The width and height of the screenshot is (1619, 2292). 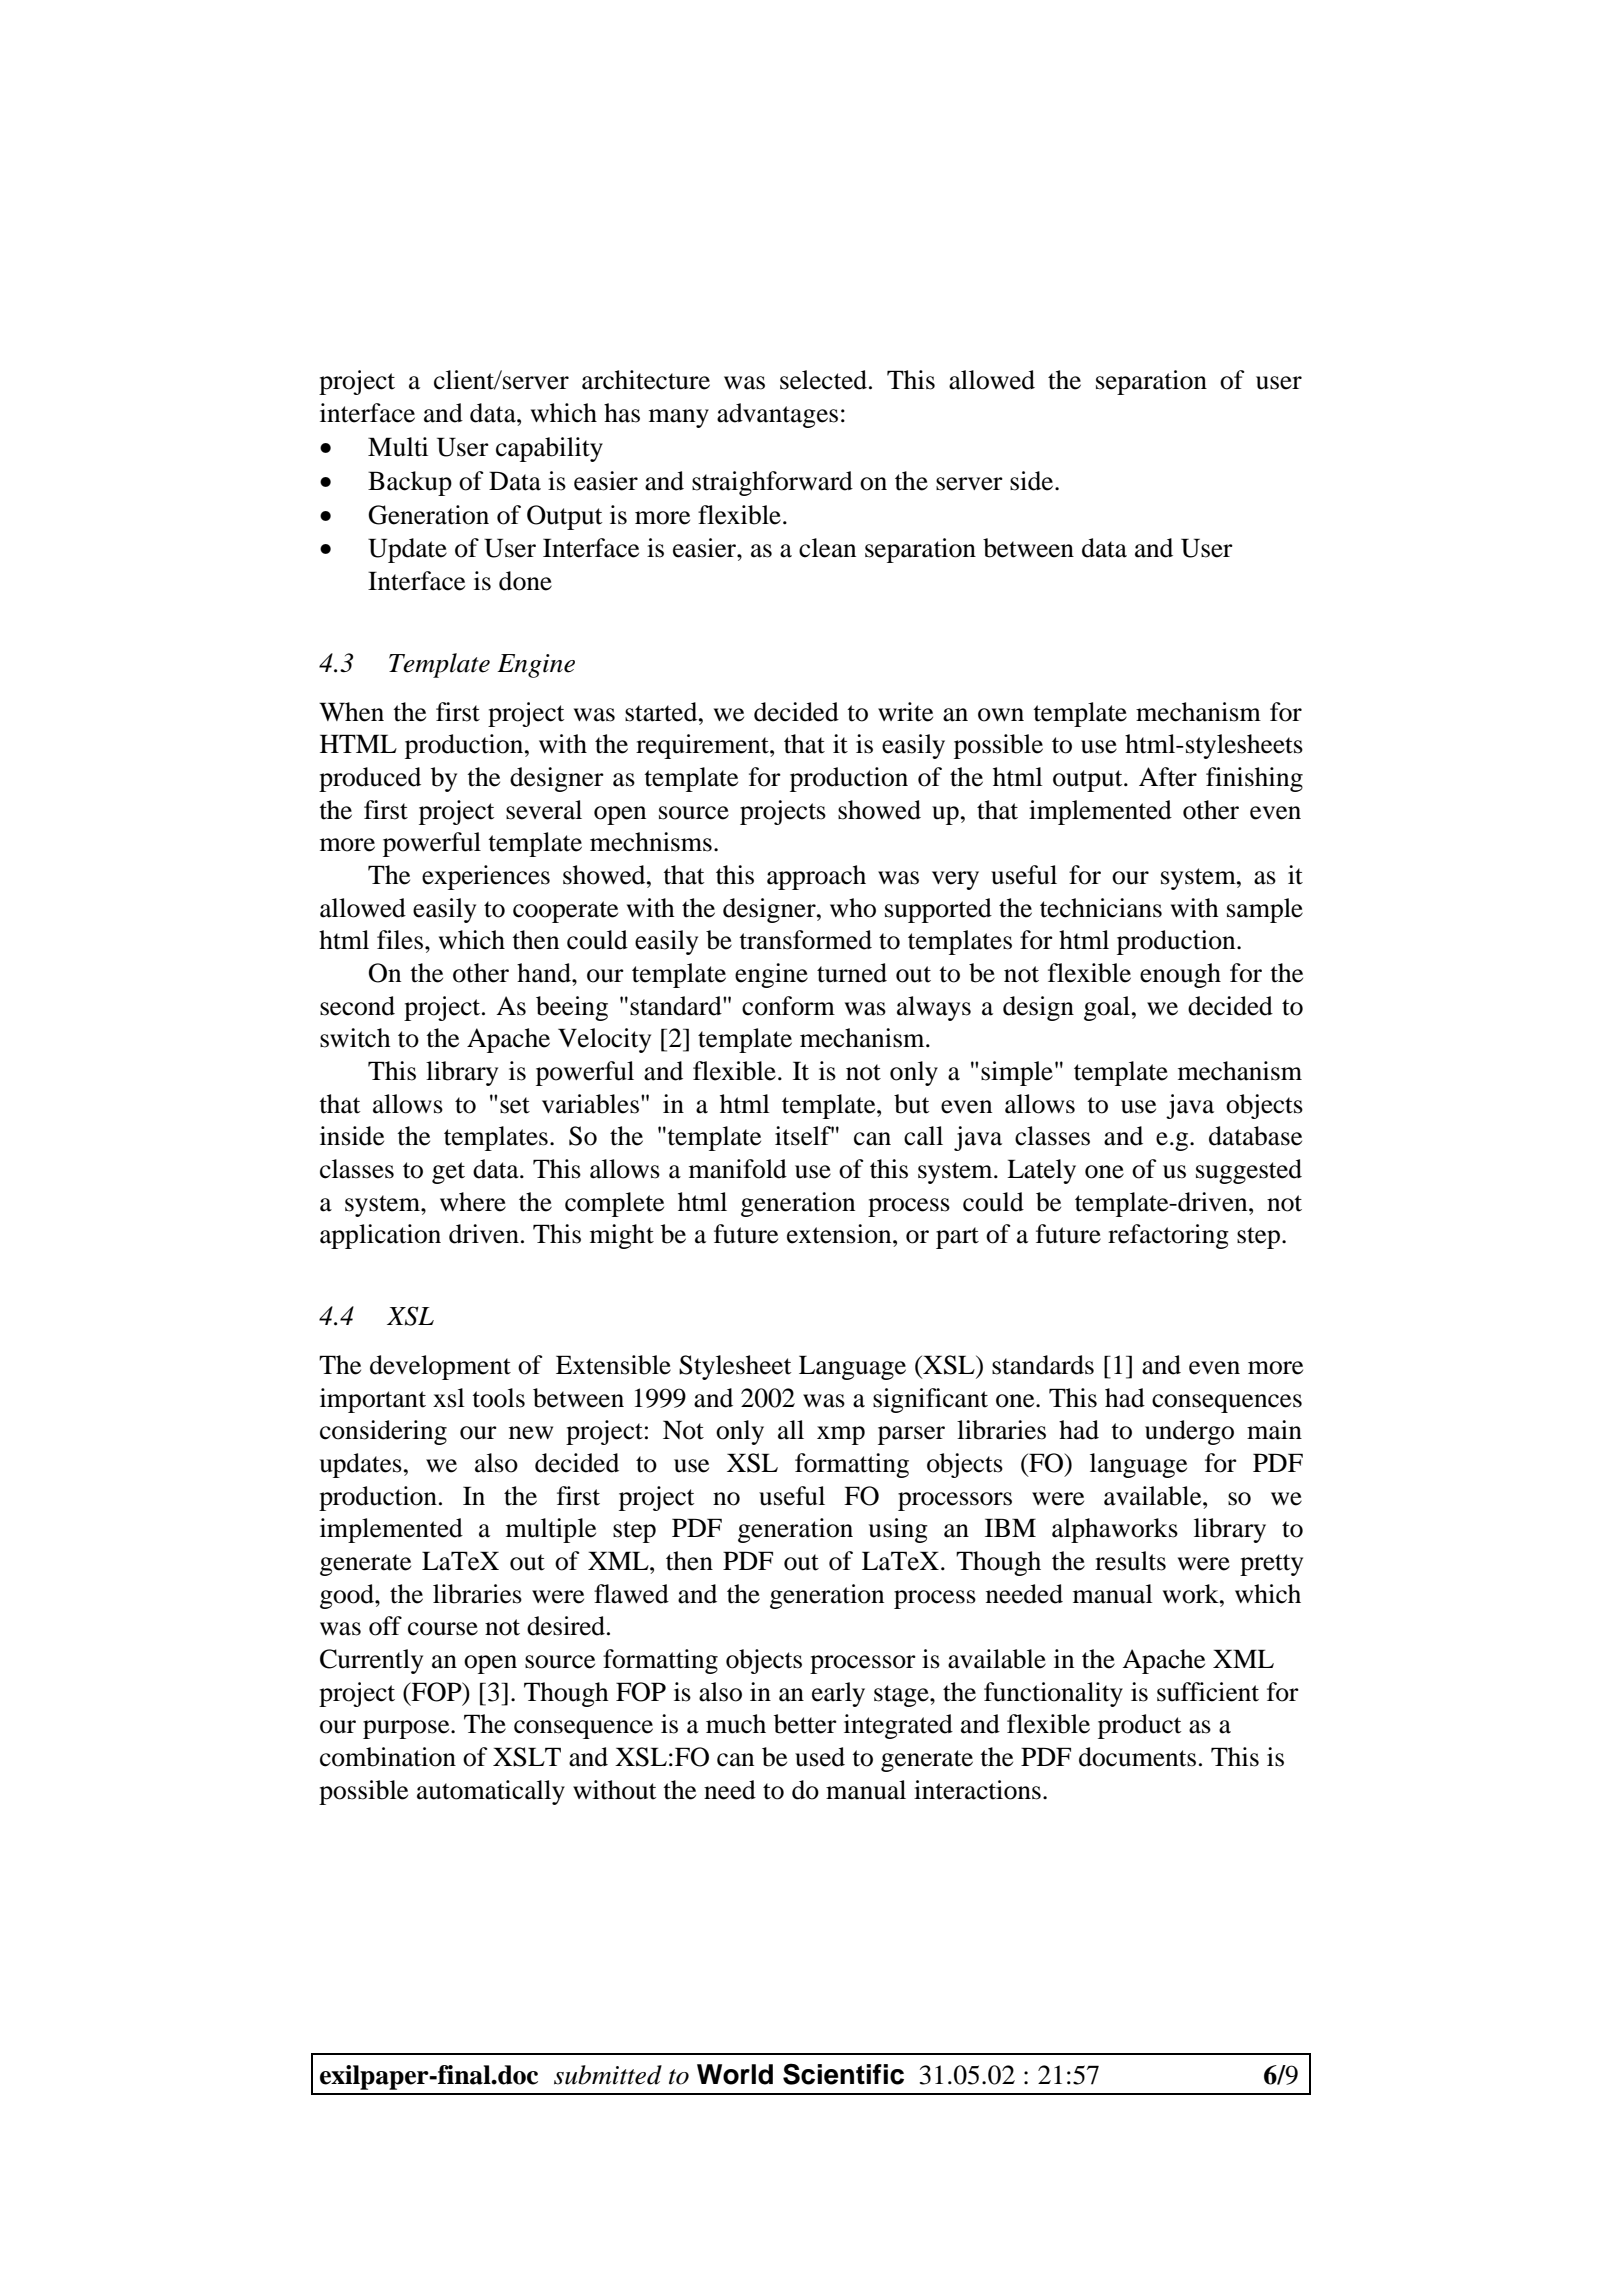 What do you see at coordinates (608, 2075) in the screenshot?
I see `submitted` at bounding box center [608, 2075].
